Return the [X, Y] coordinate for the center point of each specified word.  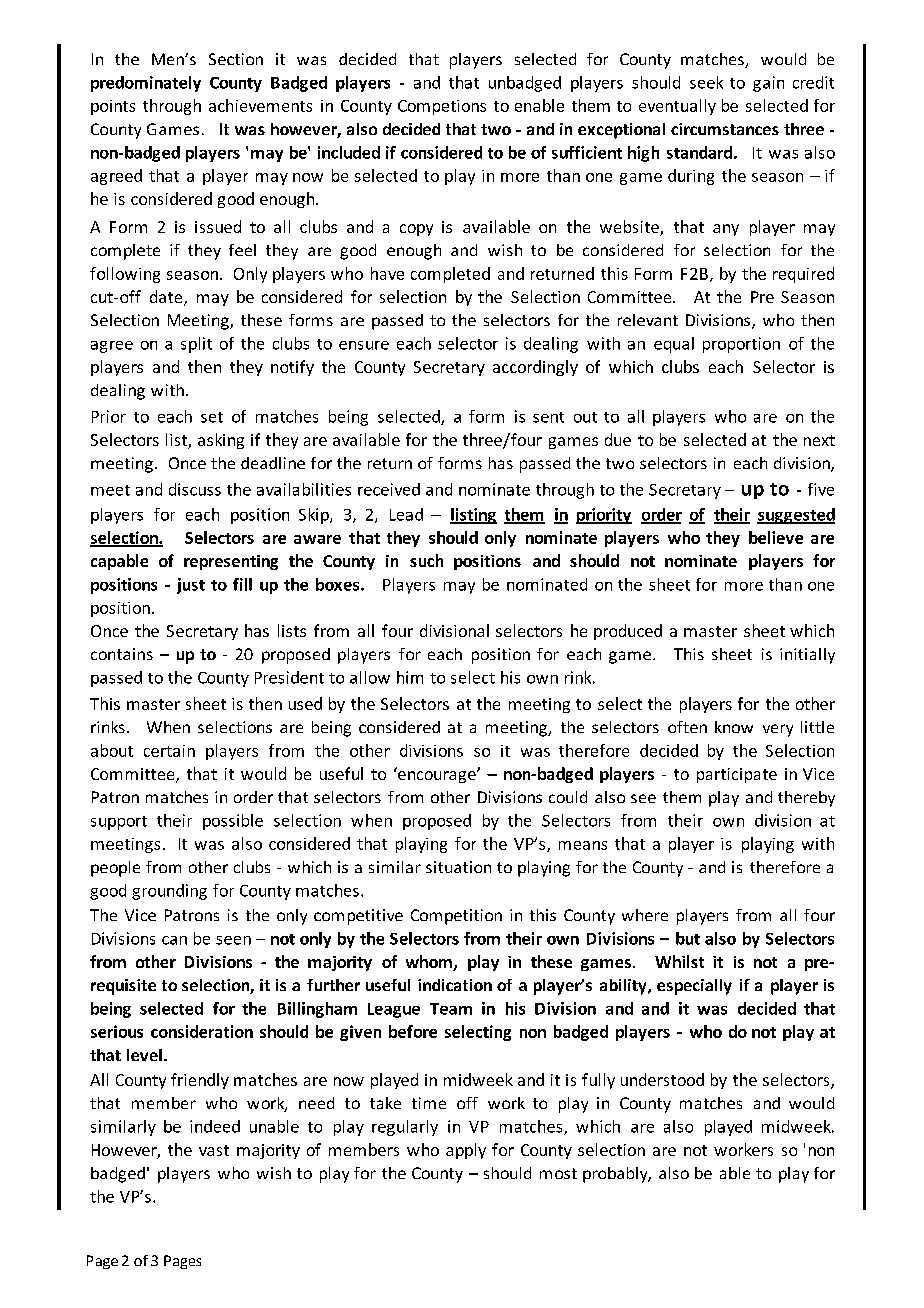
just [191, 586]
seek [706, 82]
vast [214, 1150]
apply [466, 1151]
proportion [741, 345]
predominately [146, 84]
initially [807, 656]
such [426, 560]
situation [458, 867]
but [688, 938]
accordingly [535, 368]
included [349, 152]
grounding [169, 892]
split [196, 345]
